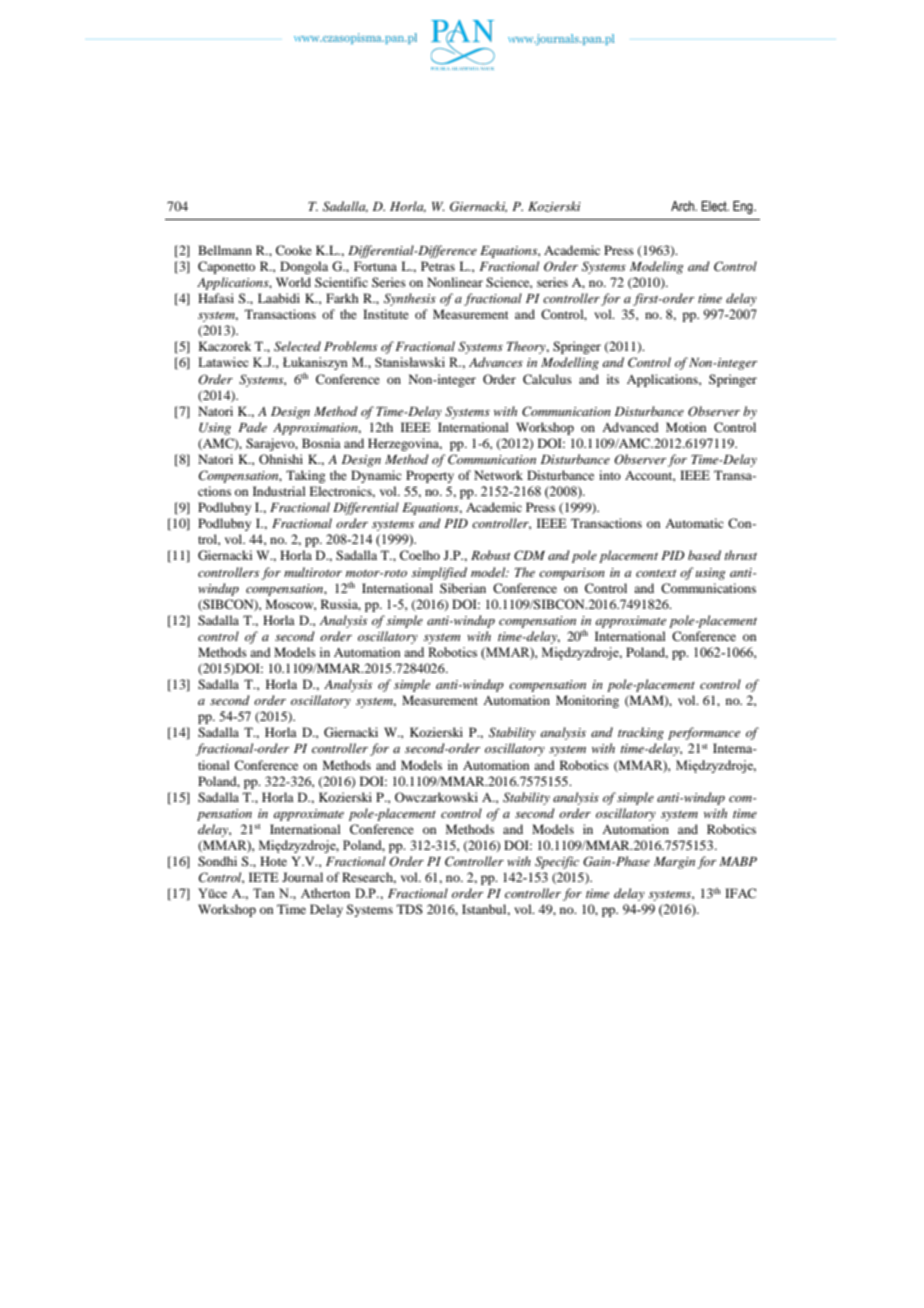 The width and height of the page is (924, 1308). Describe the element at coordinates (744, 207) in the page. I see `Eng` at that location.
